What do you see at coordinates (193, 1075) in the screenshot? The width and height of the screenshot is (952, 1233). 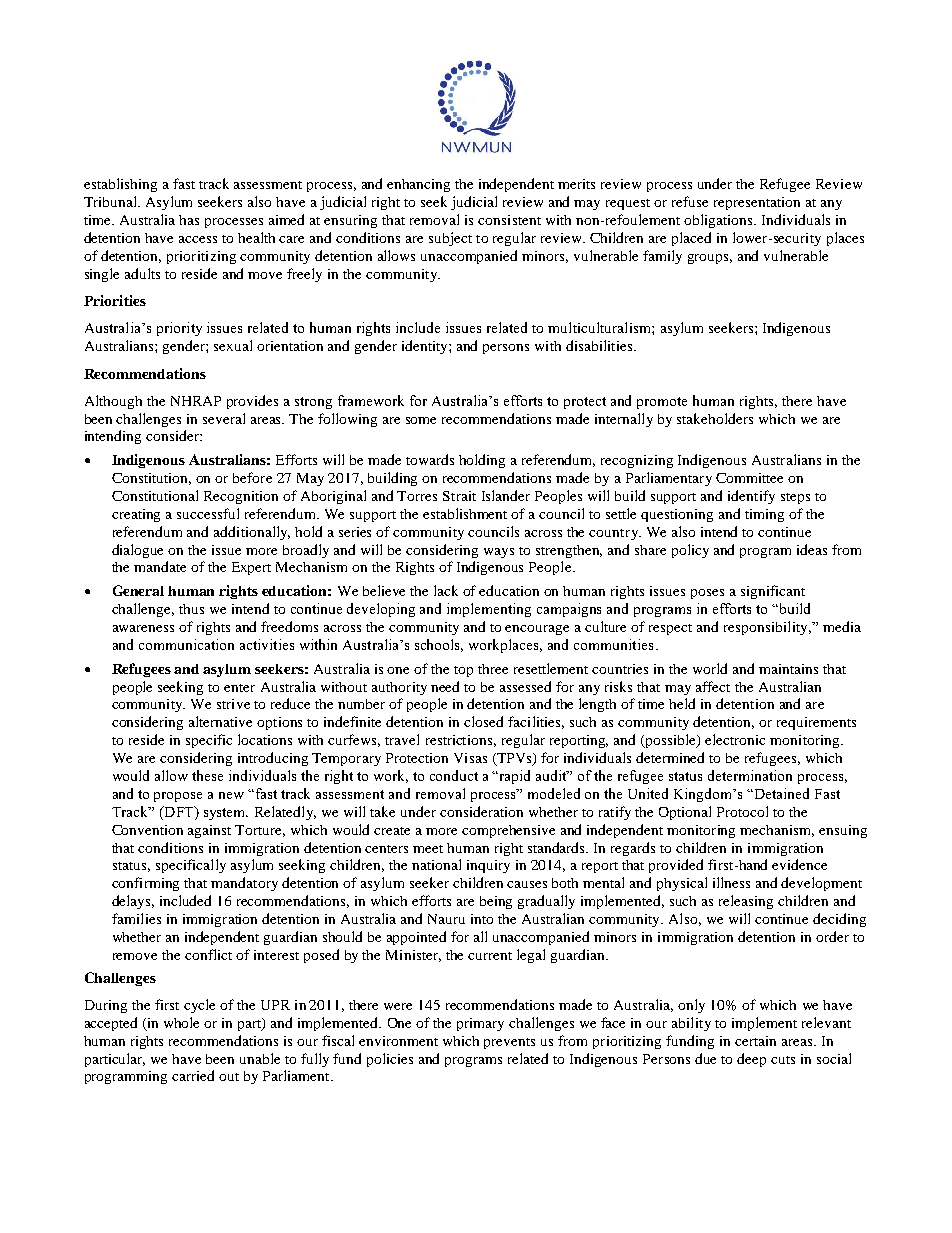 I see `carried` at bounding box center [193, 1075].
